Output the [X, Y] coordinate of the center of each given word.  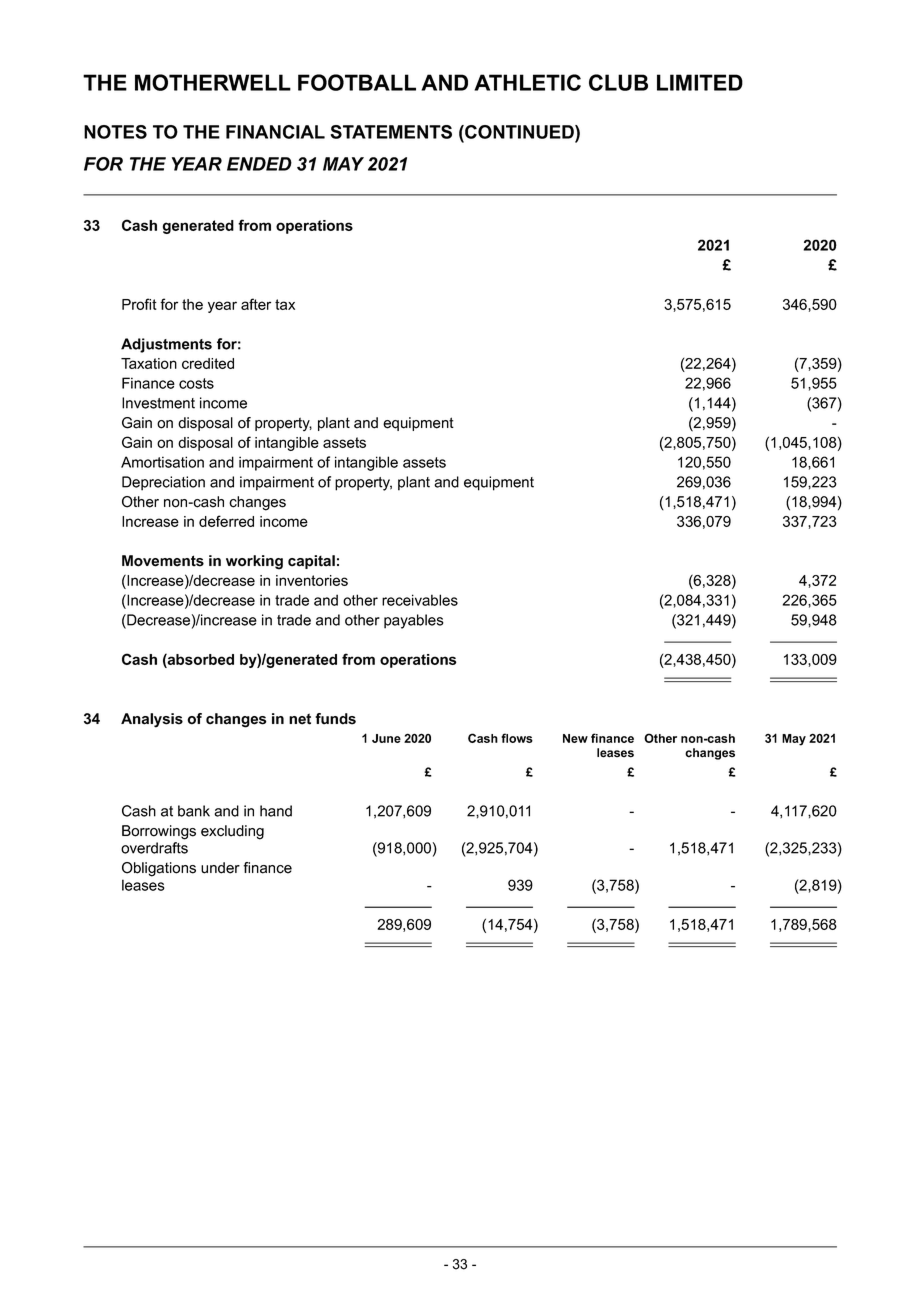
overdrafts [154, 848]
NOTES [115, 132]
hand [276, 811]
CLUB [618, 82]
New [575, 738]
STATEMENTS [391, 132]
